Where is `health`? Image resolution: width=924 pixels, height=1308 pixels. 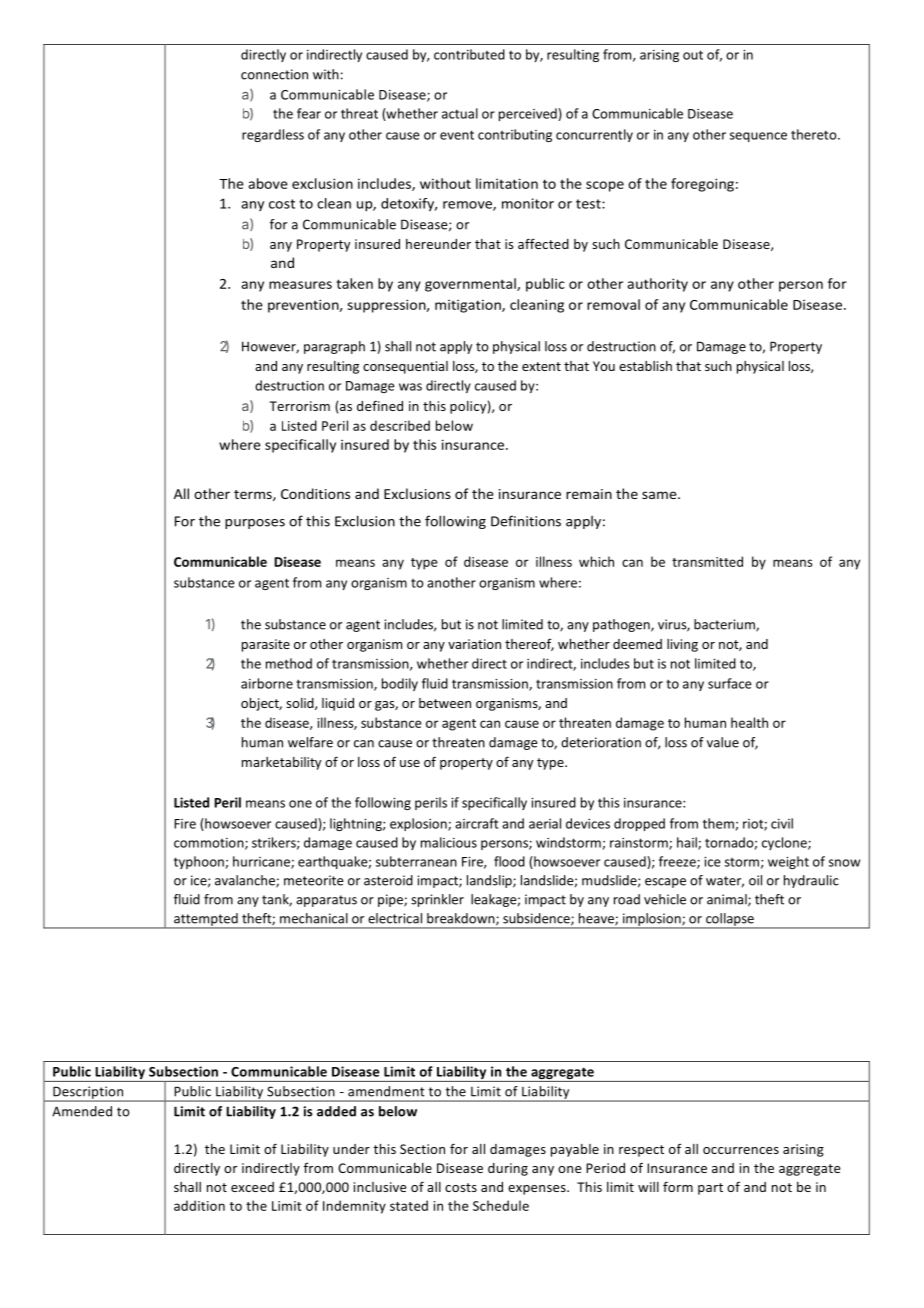
health is located at coordinates (749, 722).
